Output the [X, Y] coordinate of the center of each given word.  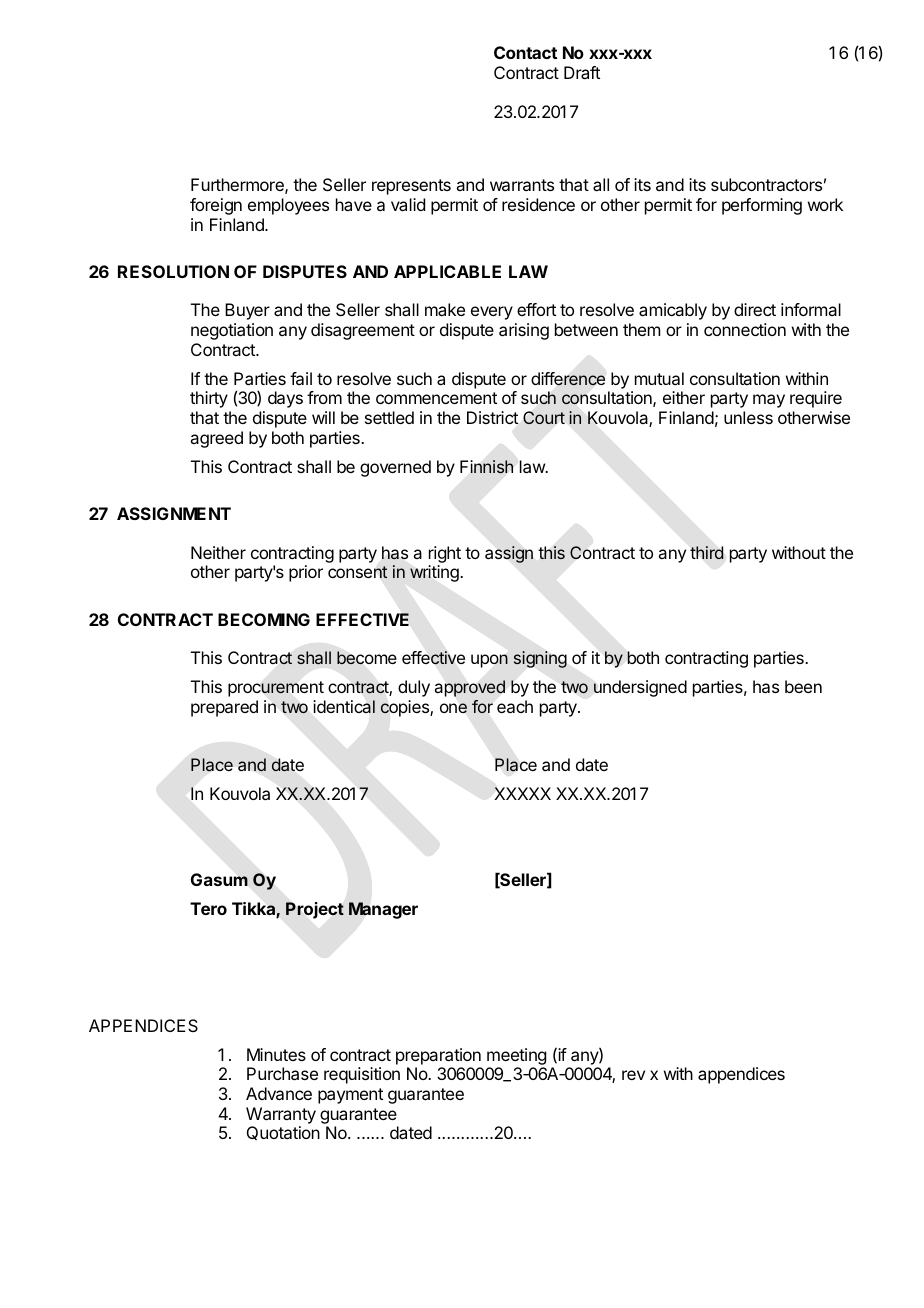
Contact [525, 52]
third [706, 552]
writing [435, 573]
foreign [216, 206]
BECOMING [264, 619]
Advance [279, 1093]
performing [762, 206]
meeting [516, 1056]
